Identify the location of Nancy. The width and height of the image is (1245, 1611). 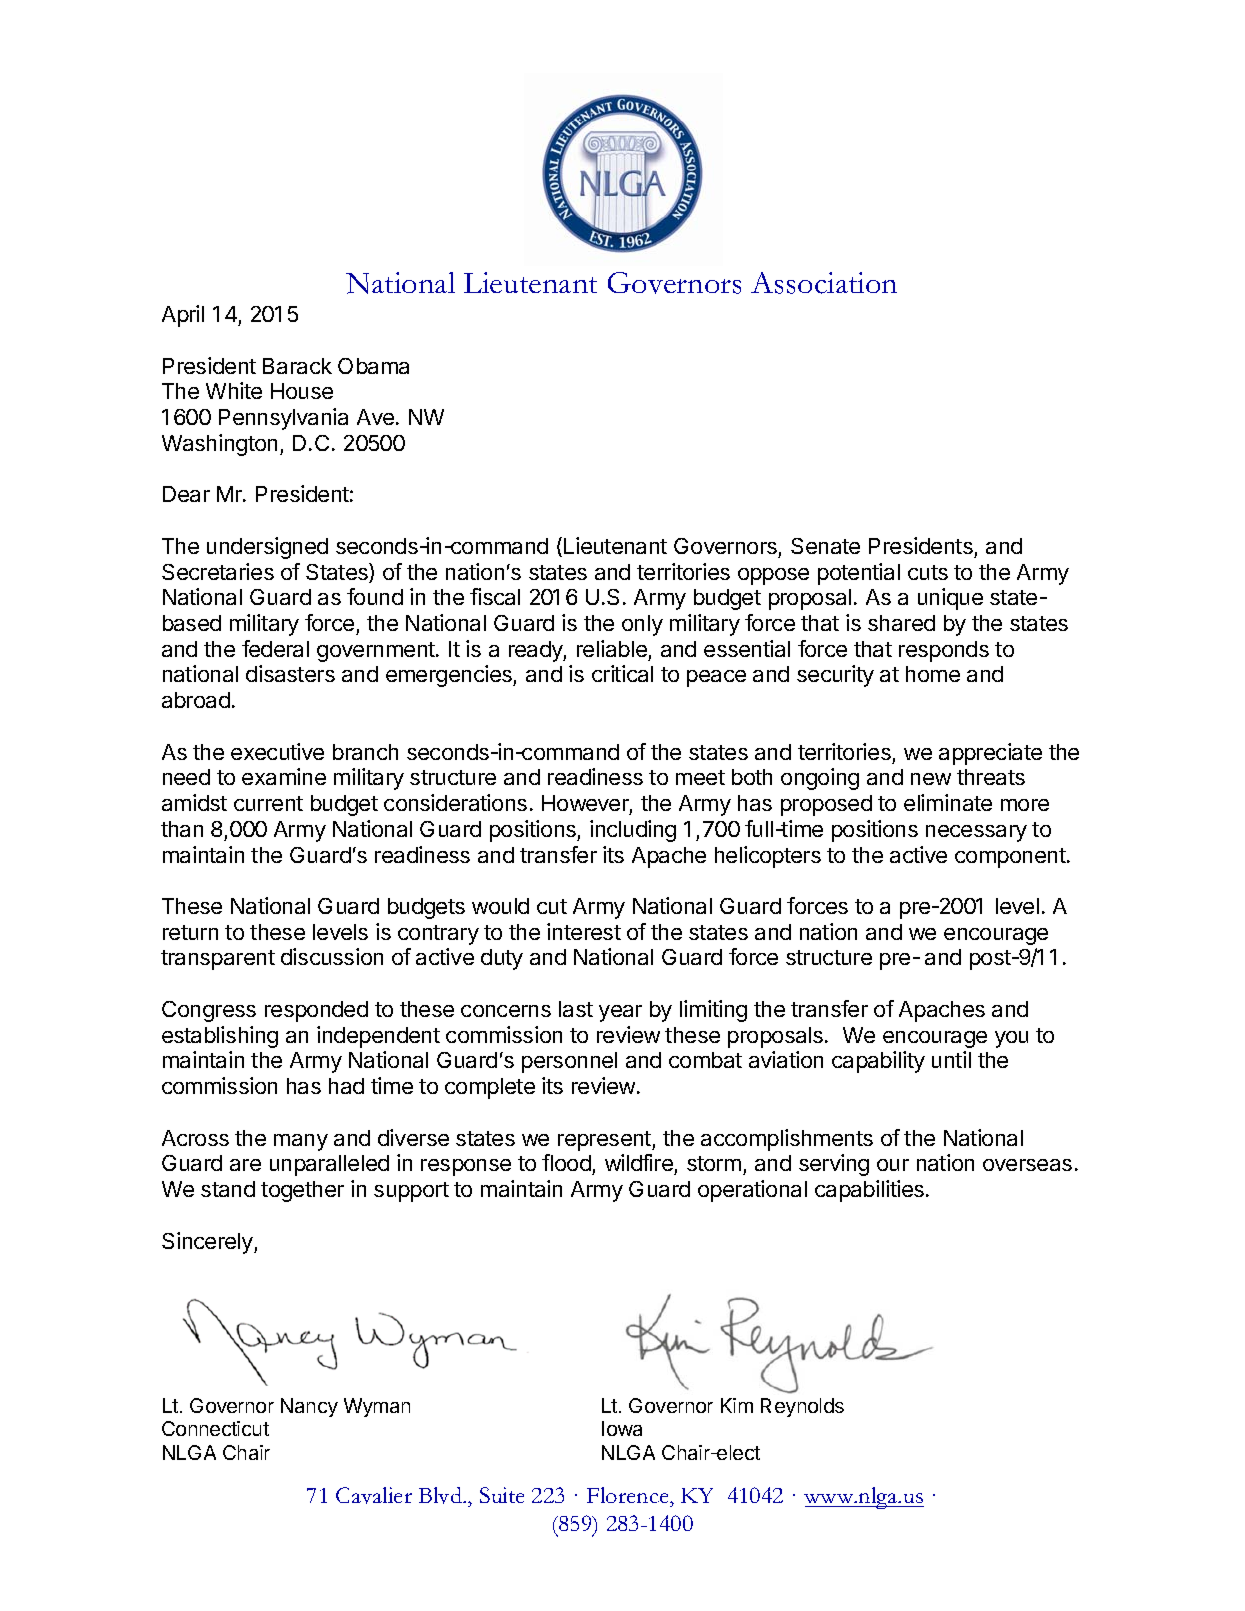
(309, 1407).
